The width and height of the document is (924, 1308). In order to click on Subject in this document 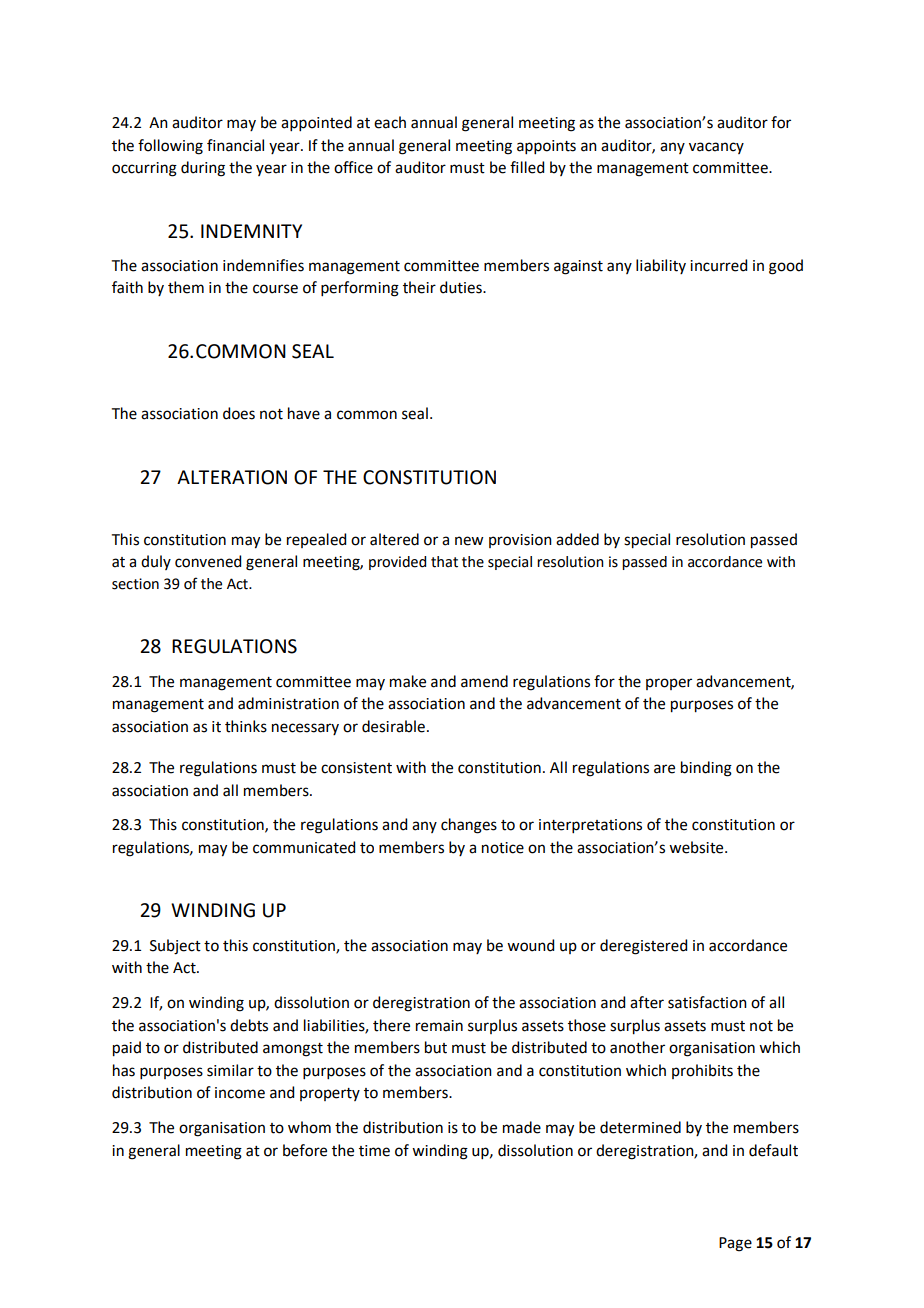, I will do `click(175, 947)`.
